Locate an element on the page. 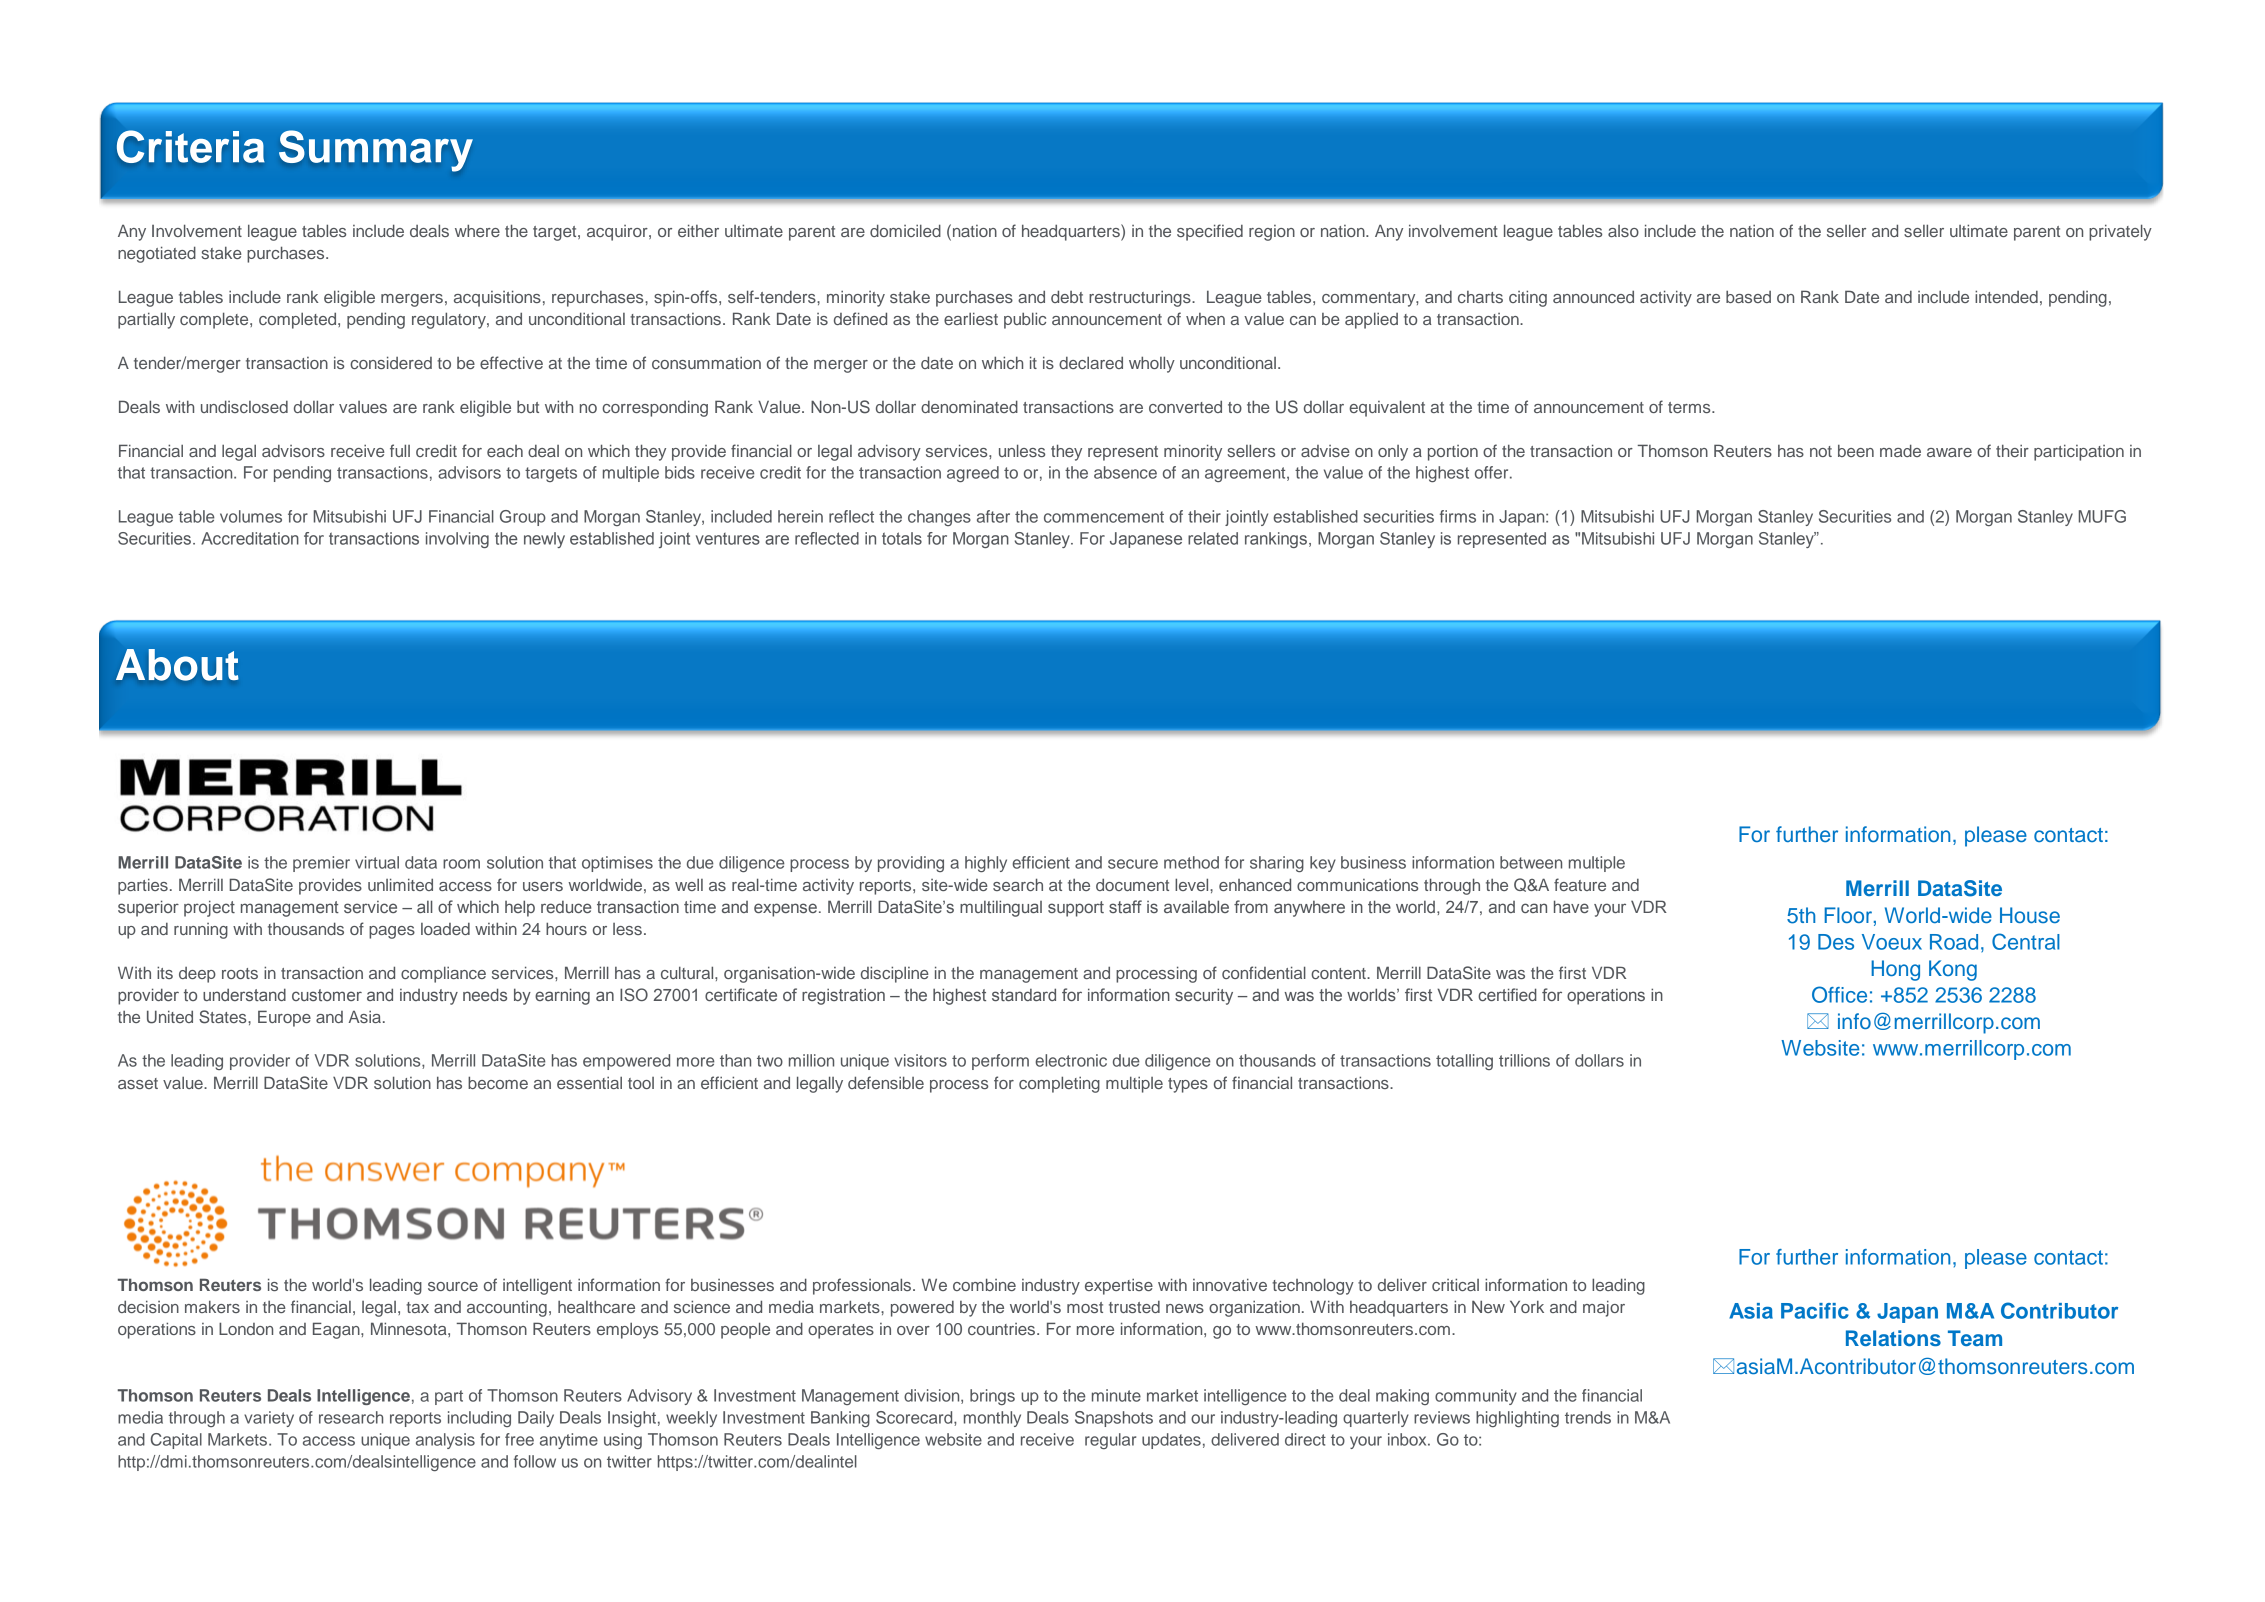 The height and width of the page is (1602, 2265). been is located at coordinates (1856, 451).
